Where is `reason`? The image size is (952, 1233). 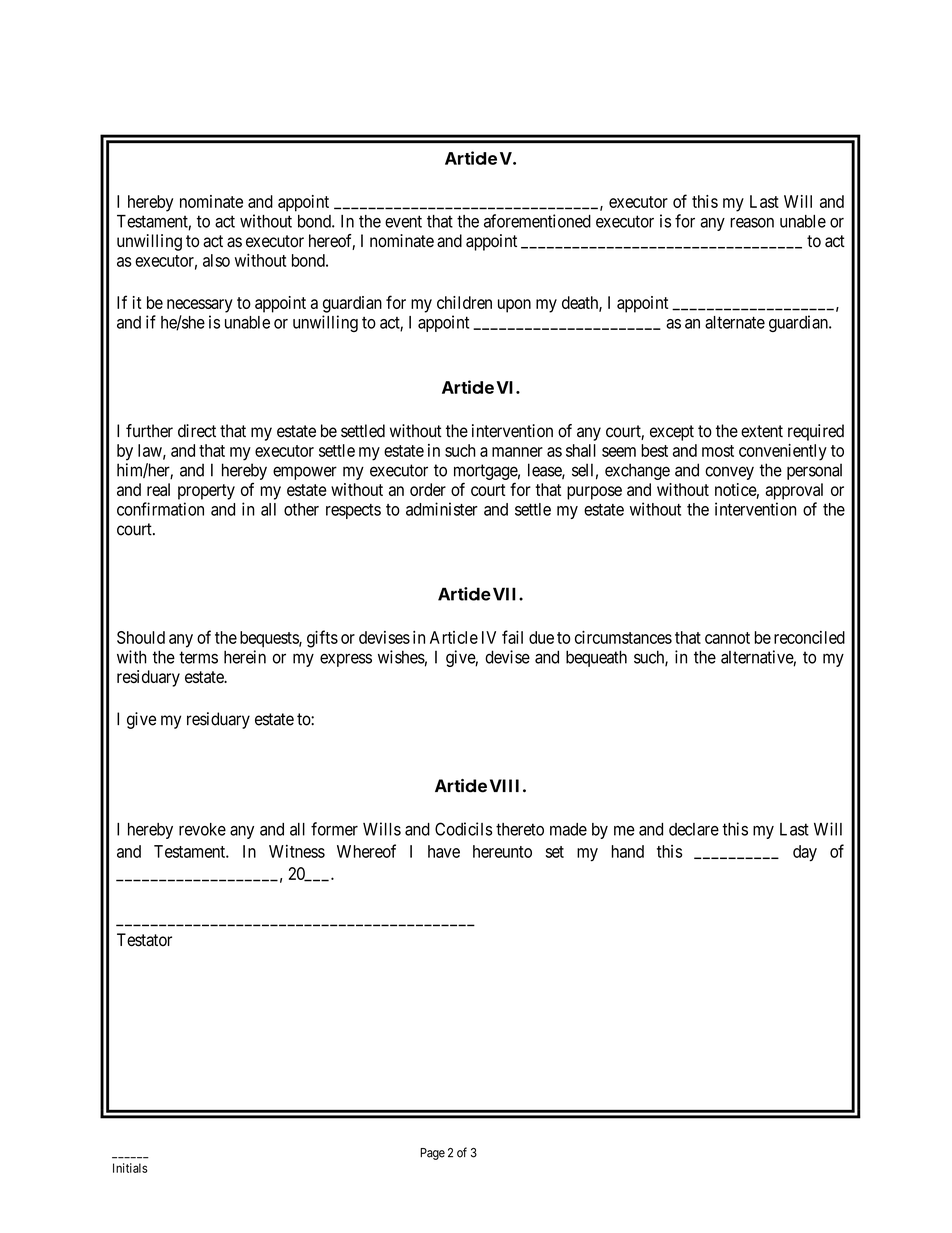
reason is located at coordinates (752, 223).
